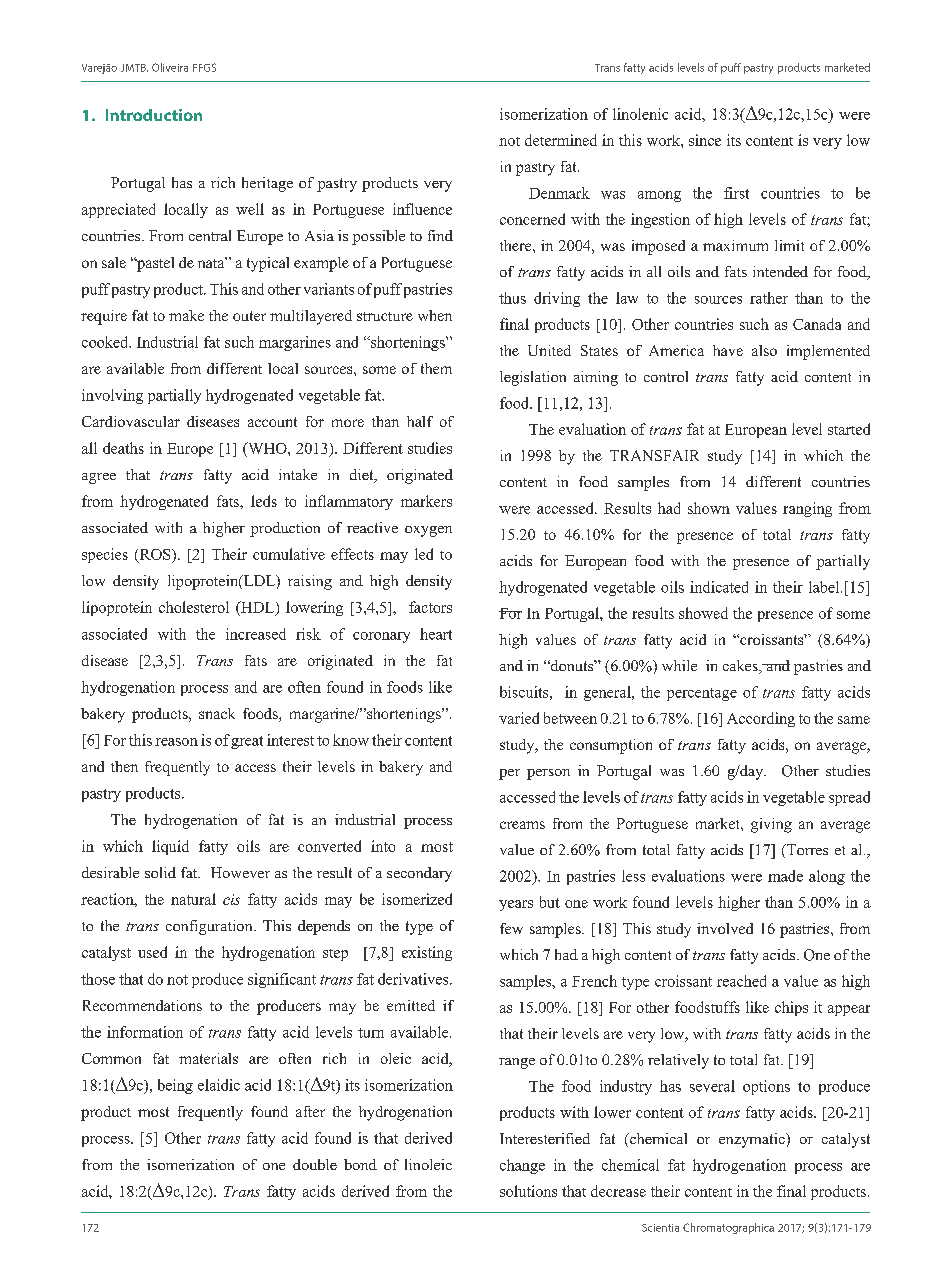 Image resolution: width=952 pixels, height=1278 pixels. Describe the element at coordinates (436, 634) in the screenshot. I see `heart` at that location.
